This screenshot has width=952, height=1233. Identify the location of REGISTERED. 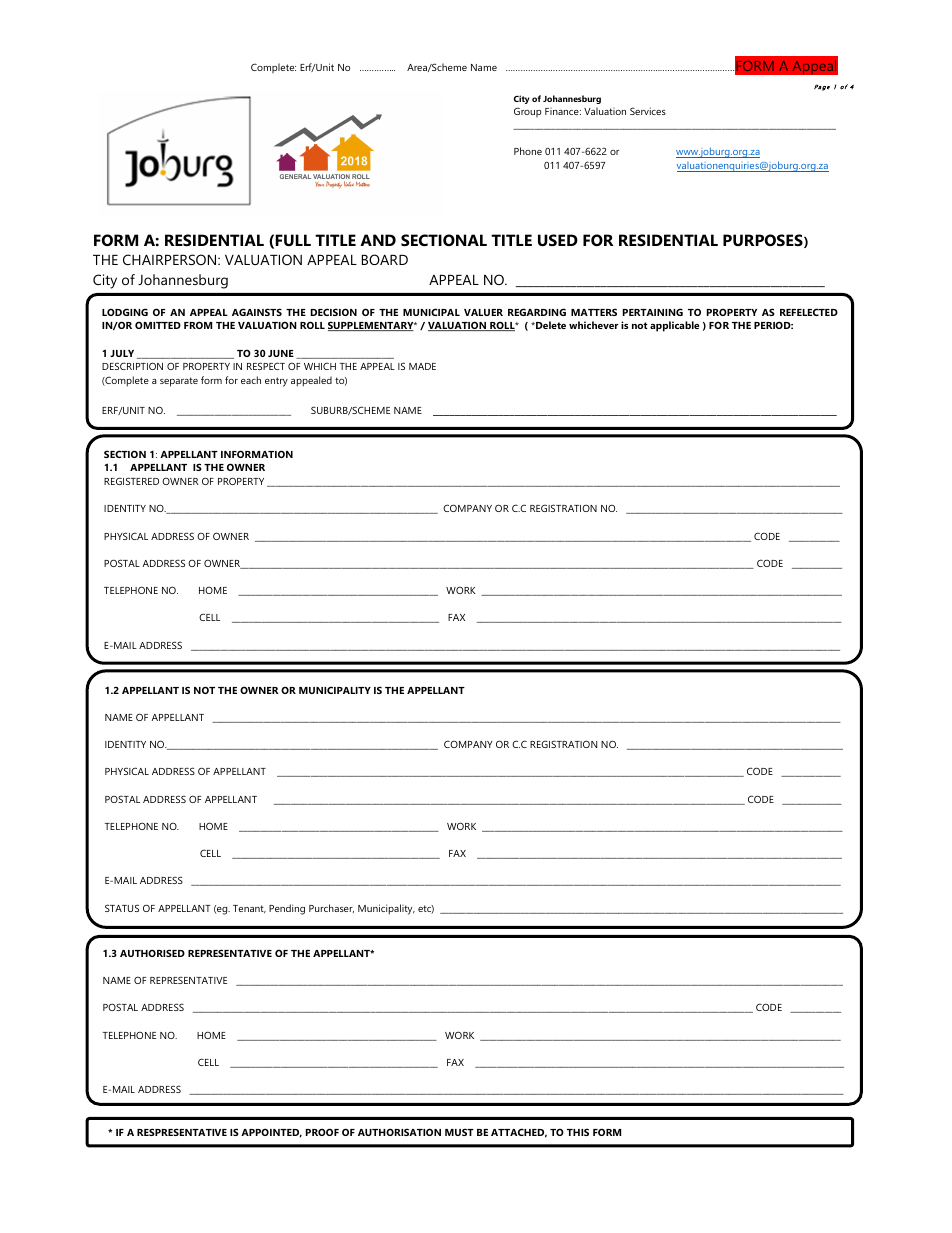
(131, 481).
